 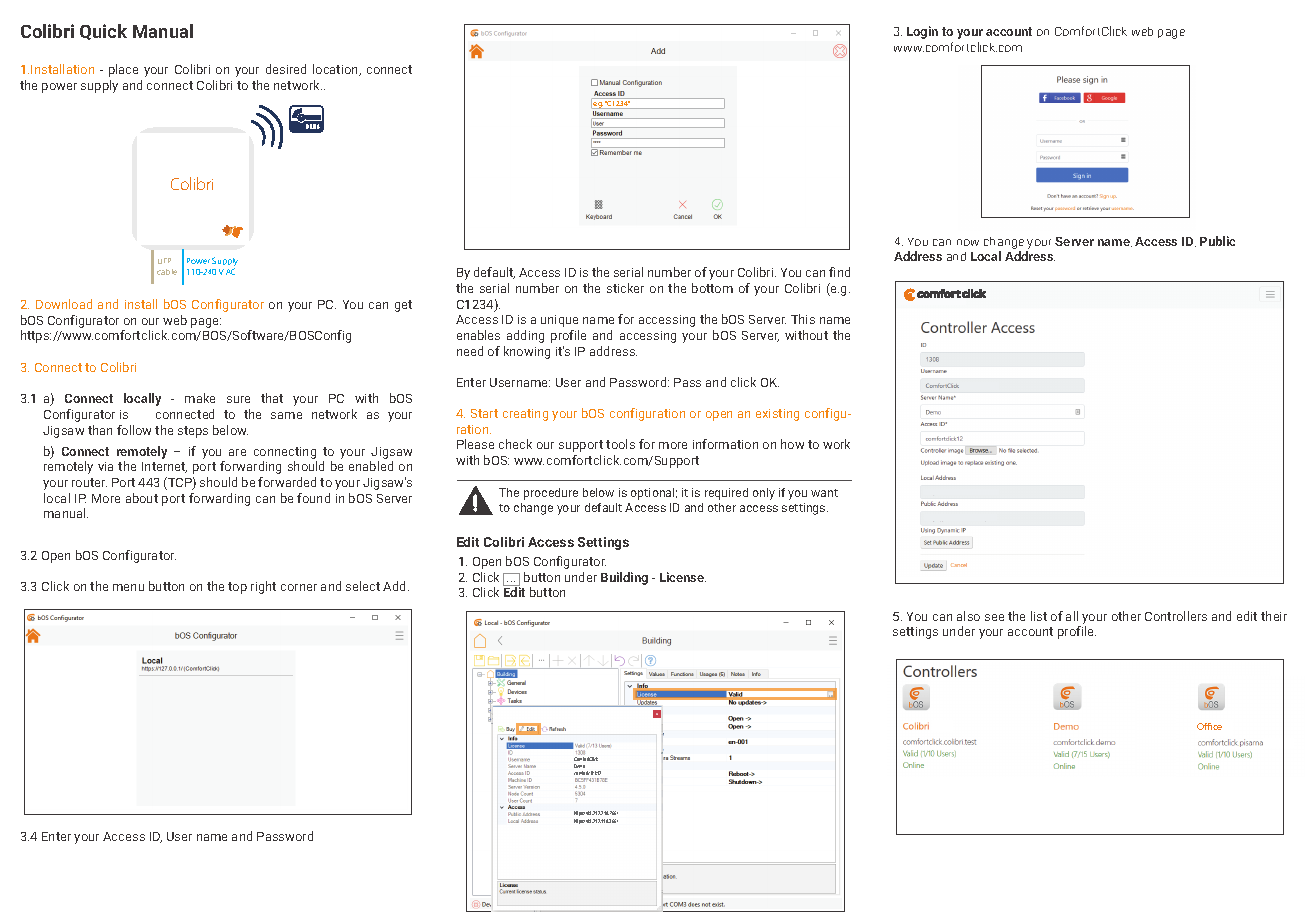 What do you see at coordinates (777, 415) in the page?
I see `existing` at bounding box center [777, 415].
